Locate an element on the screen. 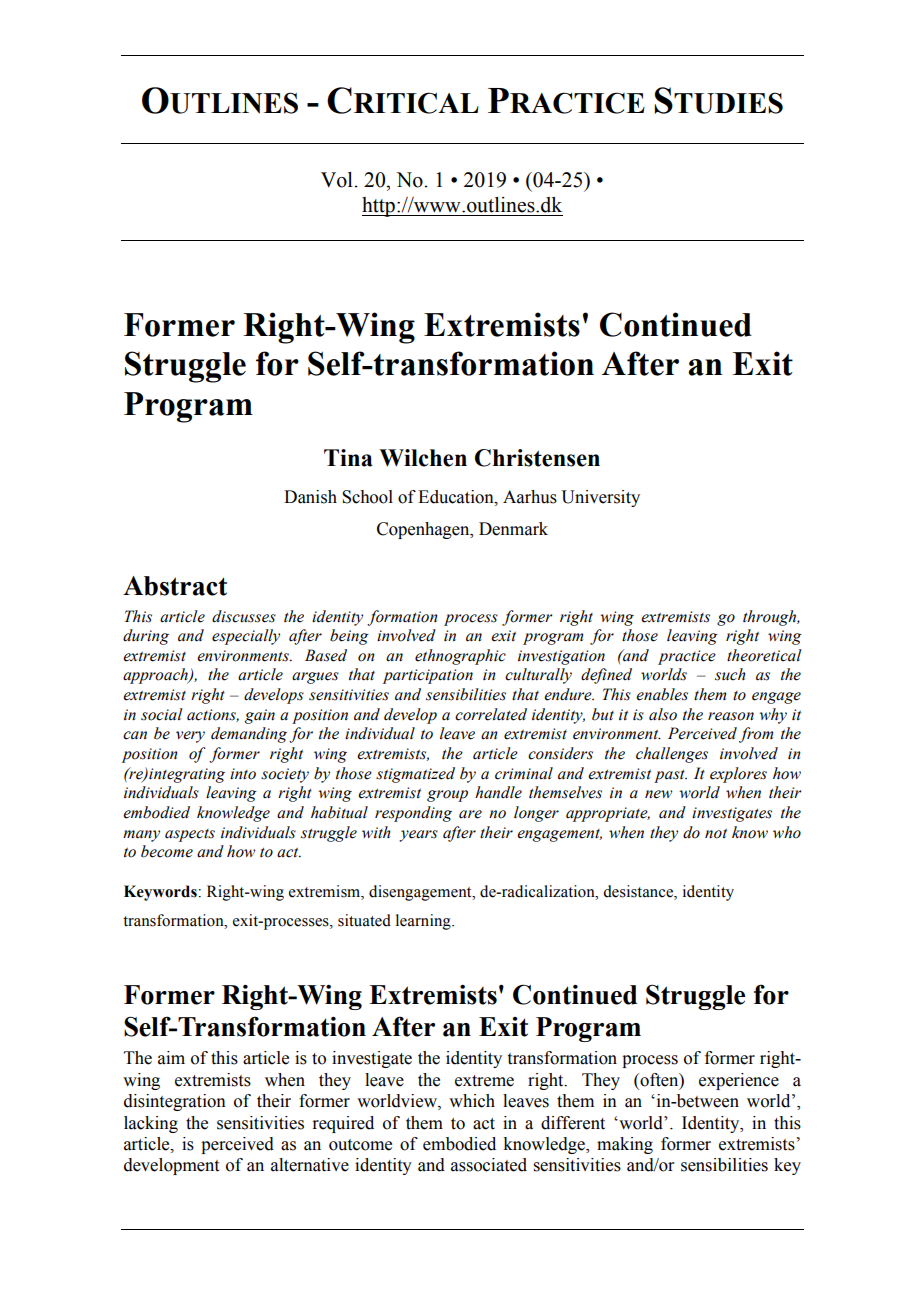 Image resolution: width=924 pixels, height=1308 pixels. aspects is located at coordinates (190, 835).
